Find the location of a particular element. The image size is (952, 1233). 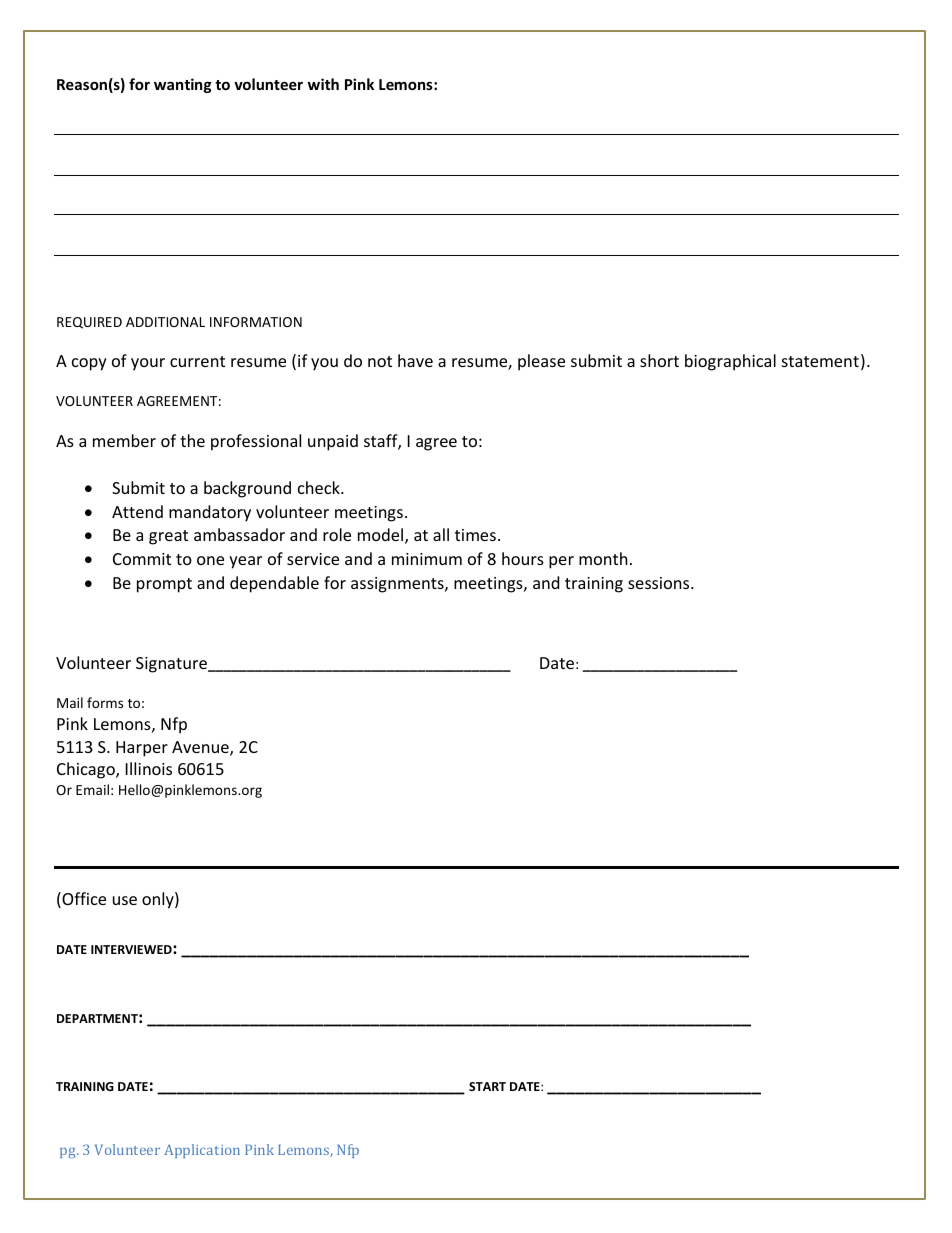

short is located at coordinates (659, 360).
